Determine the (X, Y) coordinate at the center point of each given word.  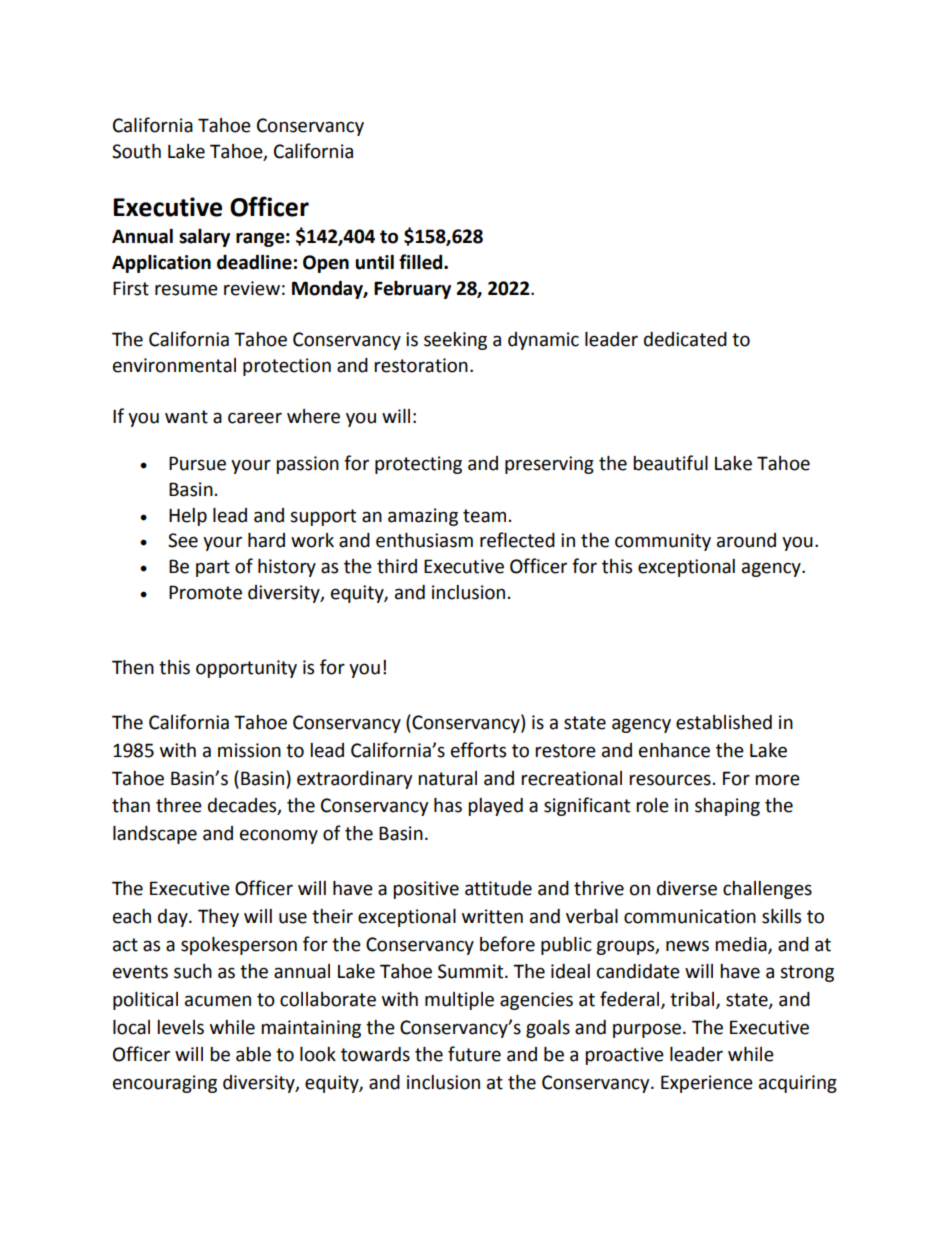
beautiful (670, 463)
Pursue (197, 463)
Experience (707, 1084)
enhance (674, 750)
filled (422, 262)
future (474, 1054)
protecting (418, 465)
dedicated (685, 339)
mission (249, 750)
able (253, 1054)
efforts (478, 750)
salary (204, 238)
